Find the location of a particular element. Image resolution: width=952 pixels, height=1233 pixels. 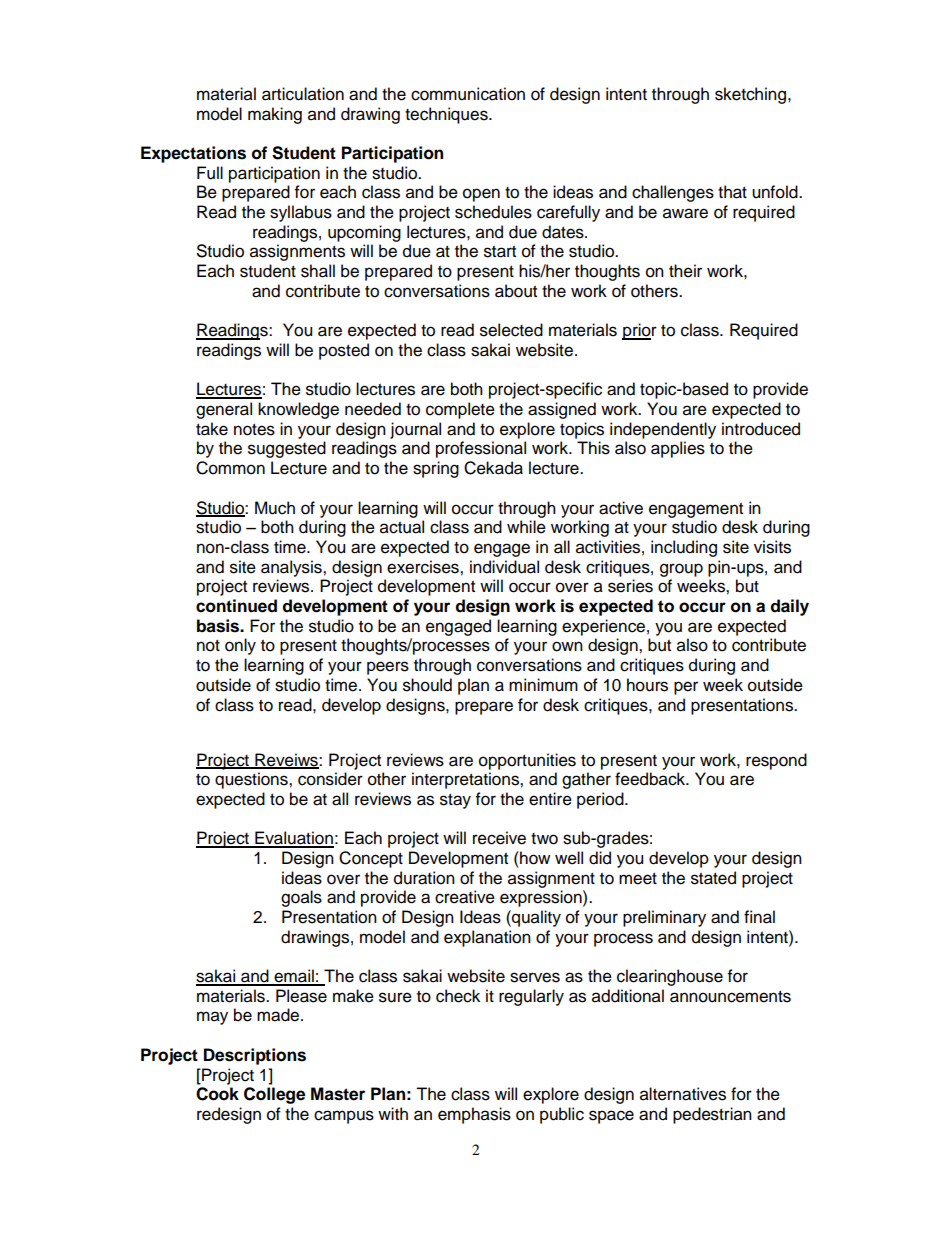

applies is located at coordinates (678, 449).
